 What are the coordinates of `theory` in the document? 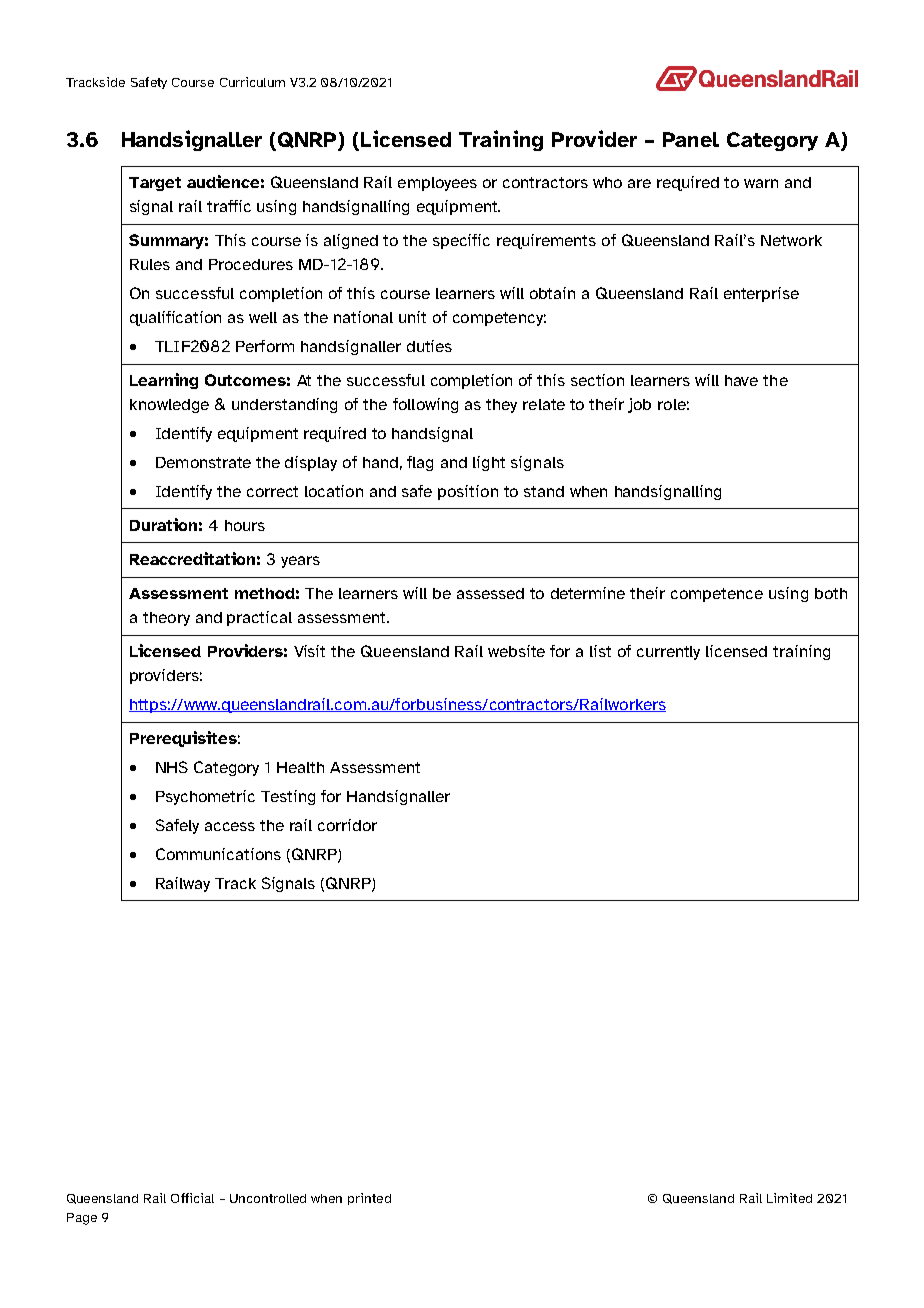 It's located at (166, 619).
